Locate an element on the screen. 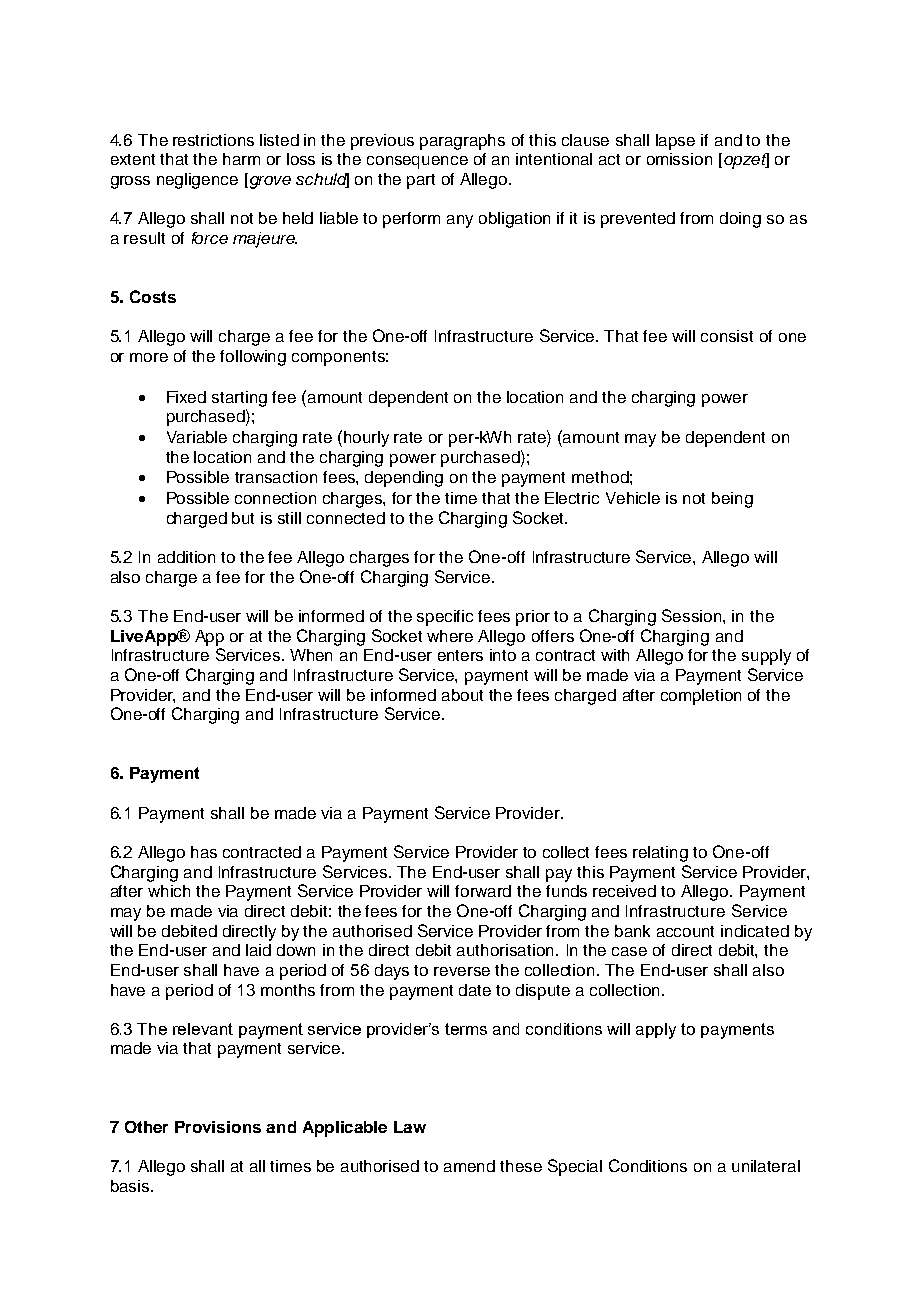 This screenshot has width=924, height=1308. When is located at coordinates (311, 655).
